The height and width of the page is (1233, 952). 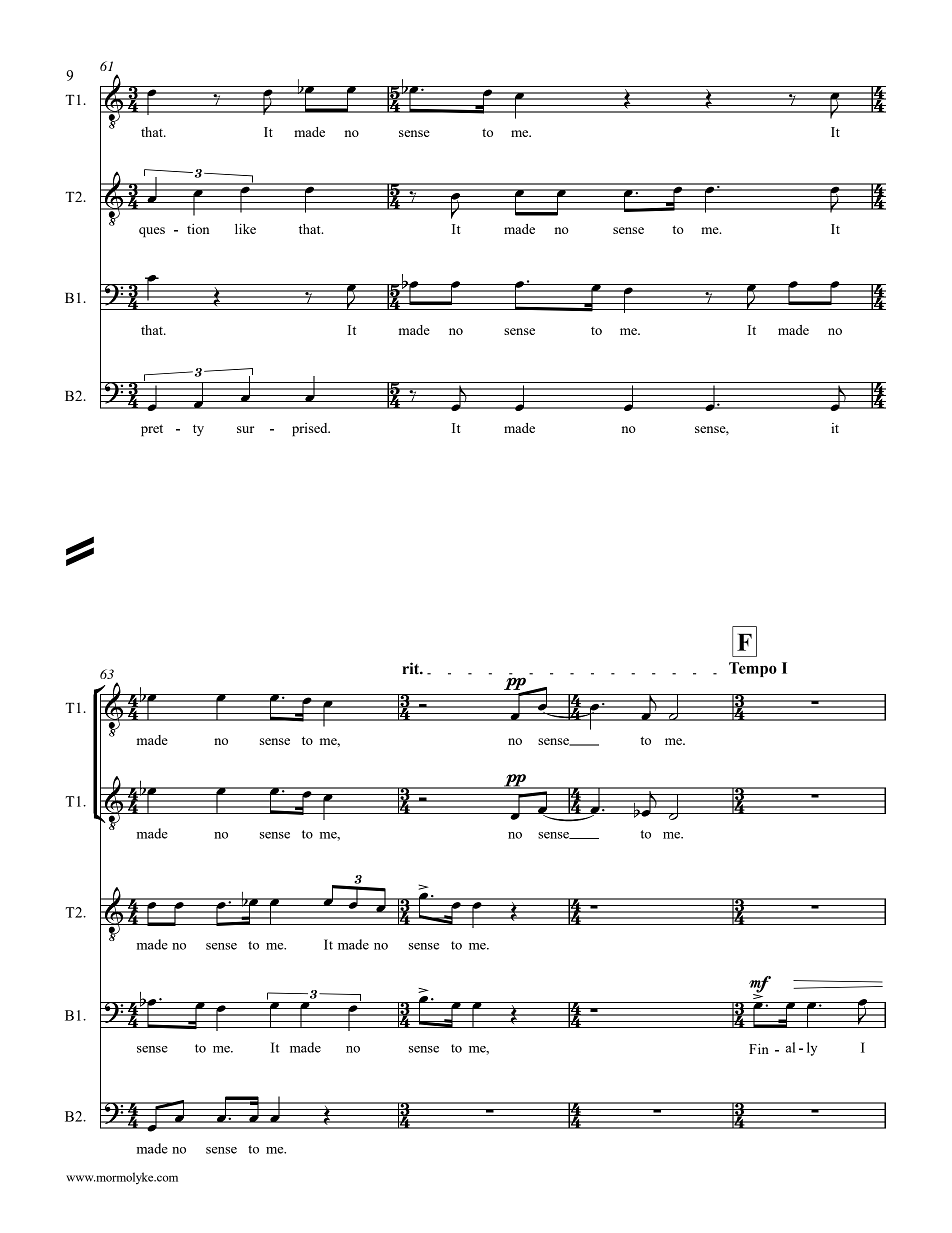 What do you see at coordinates (245, 229) in the page?
I see `like` at bounding box center [245, 229].
